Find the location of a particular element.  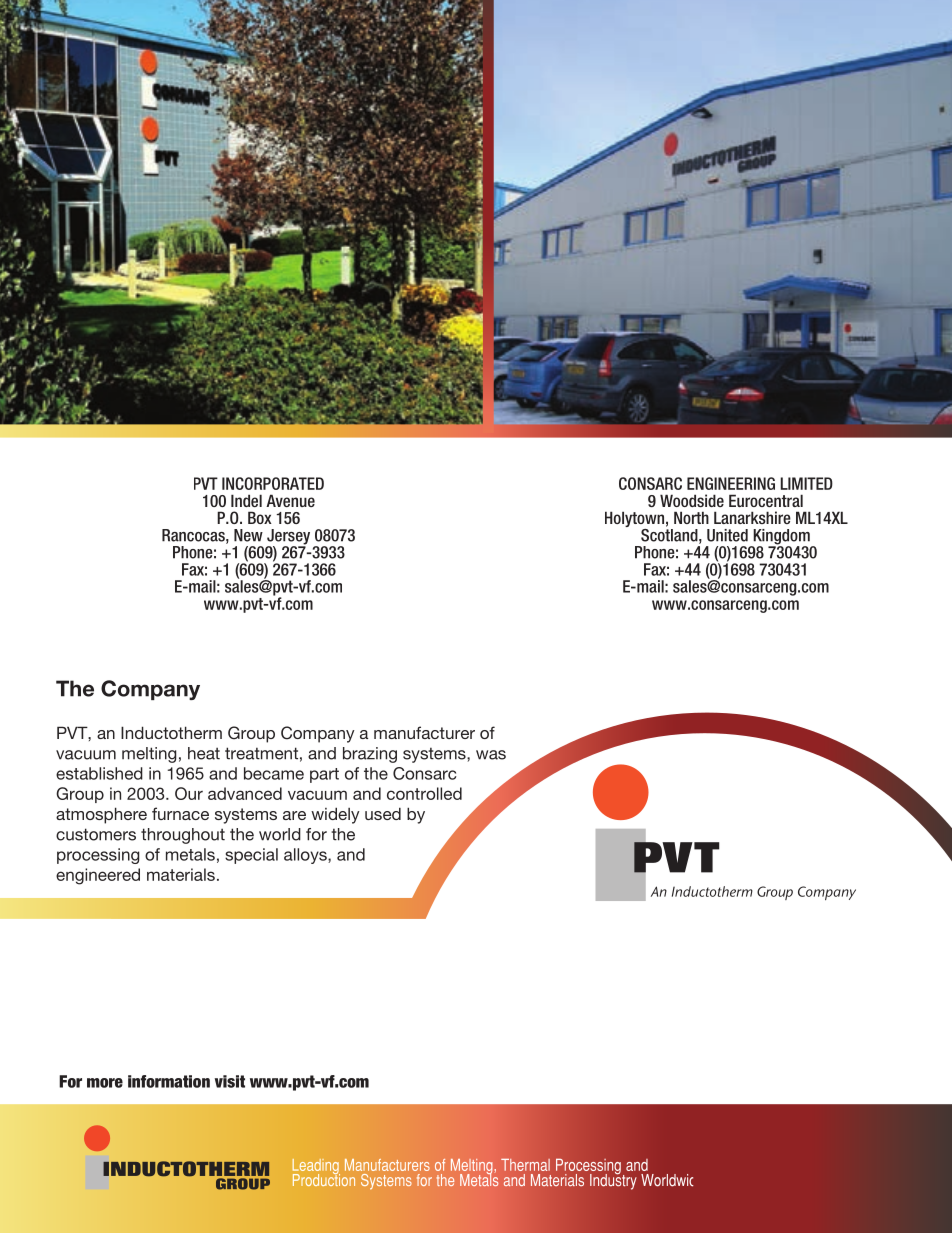

Our is located at coordinates (189, 793).
